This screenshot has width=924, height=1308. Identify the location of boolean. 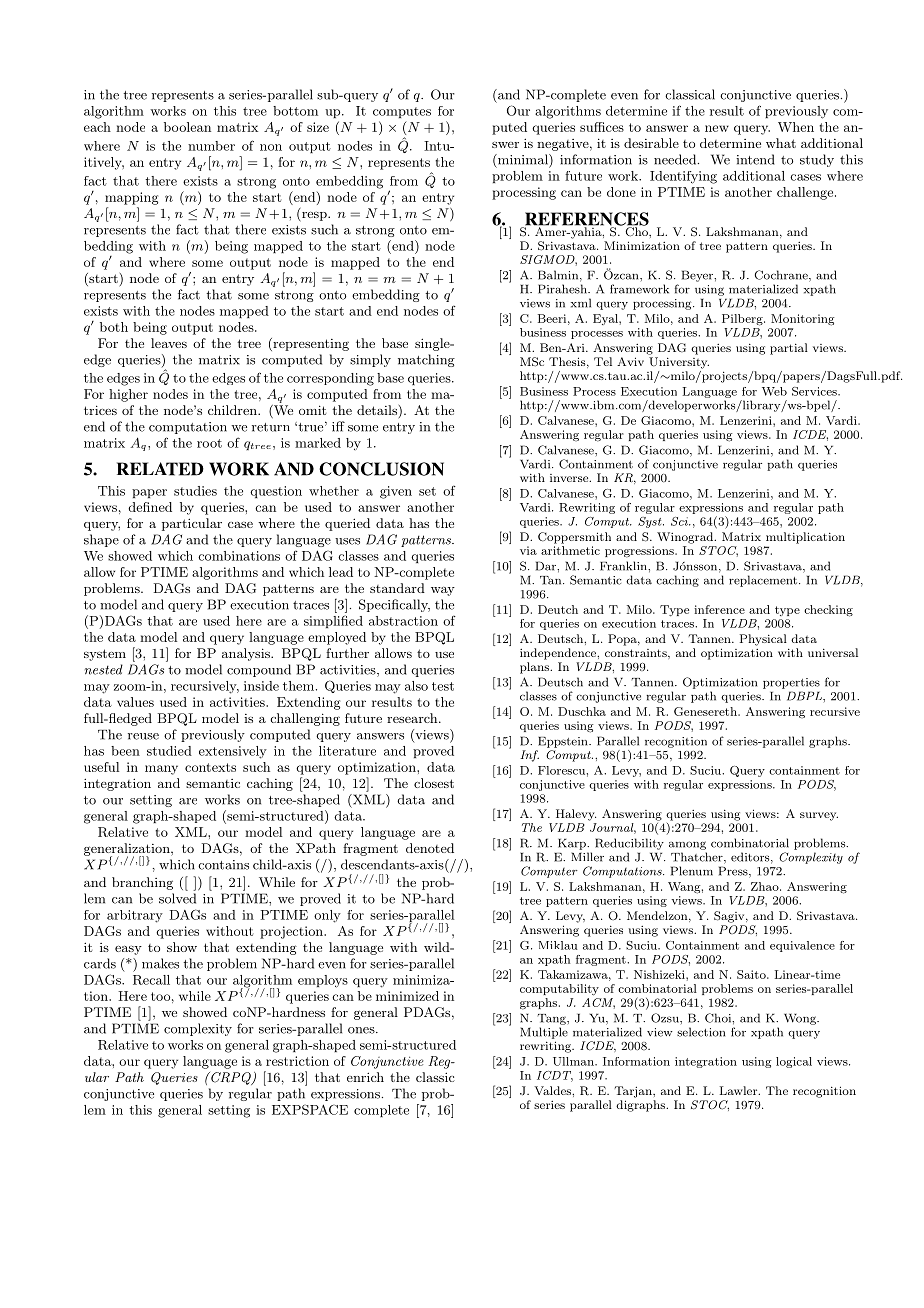
(187, 127).
